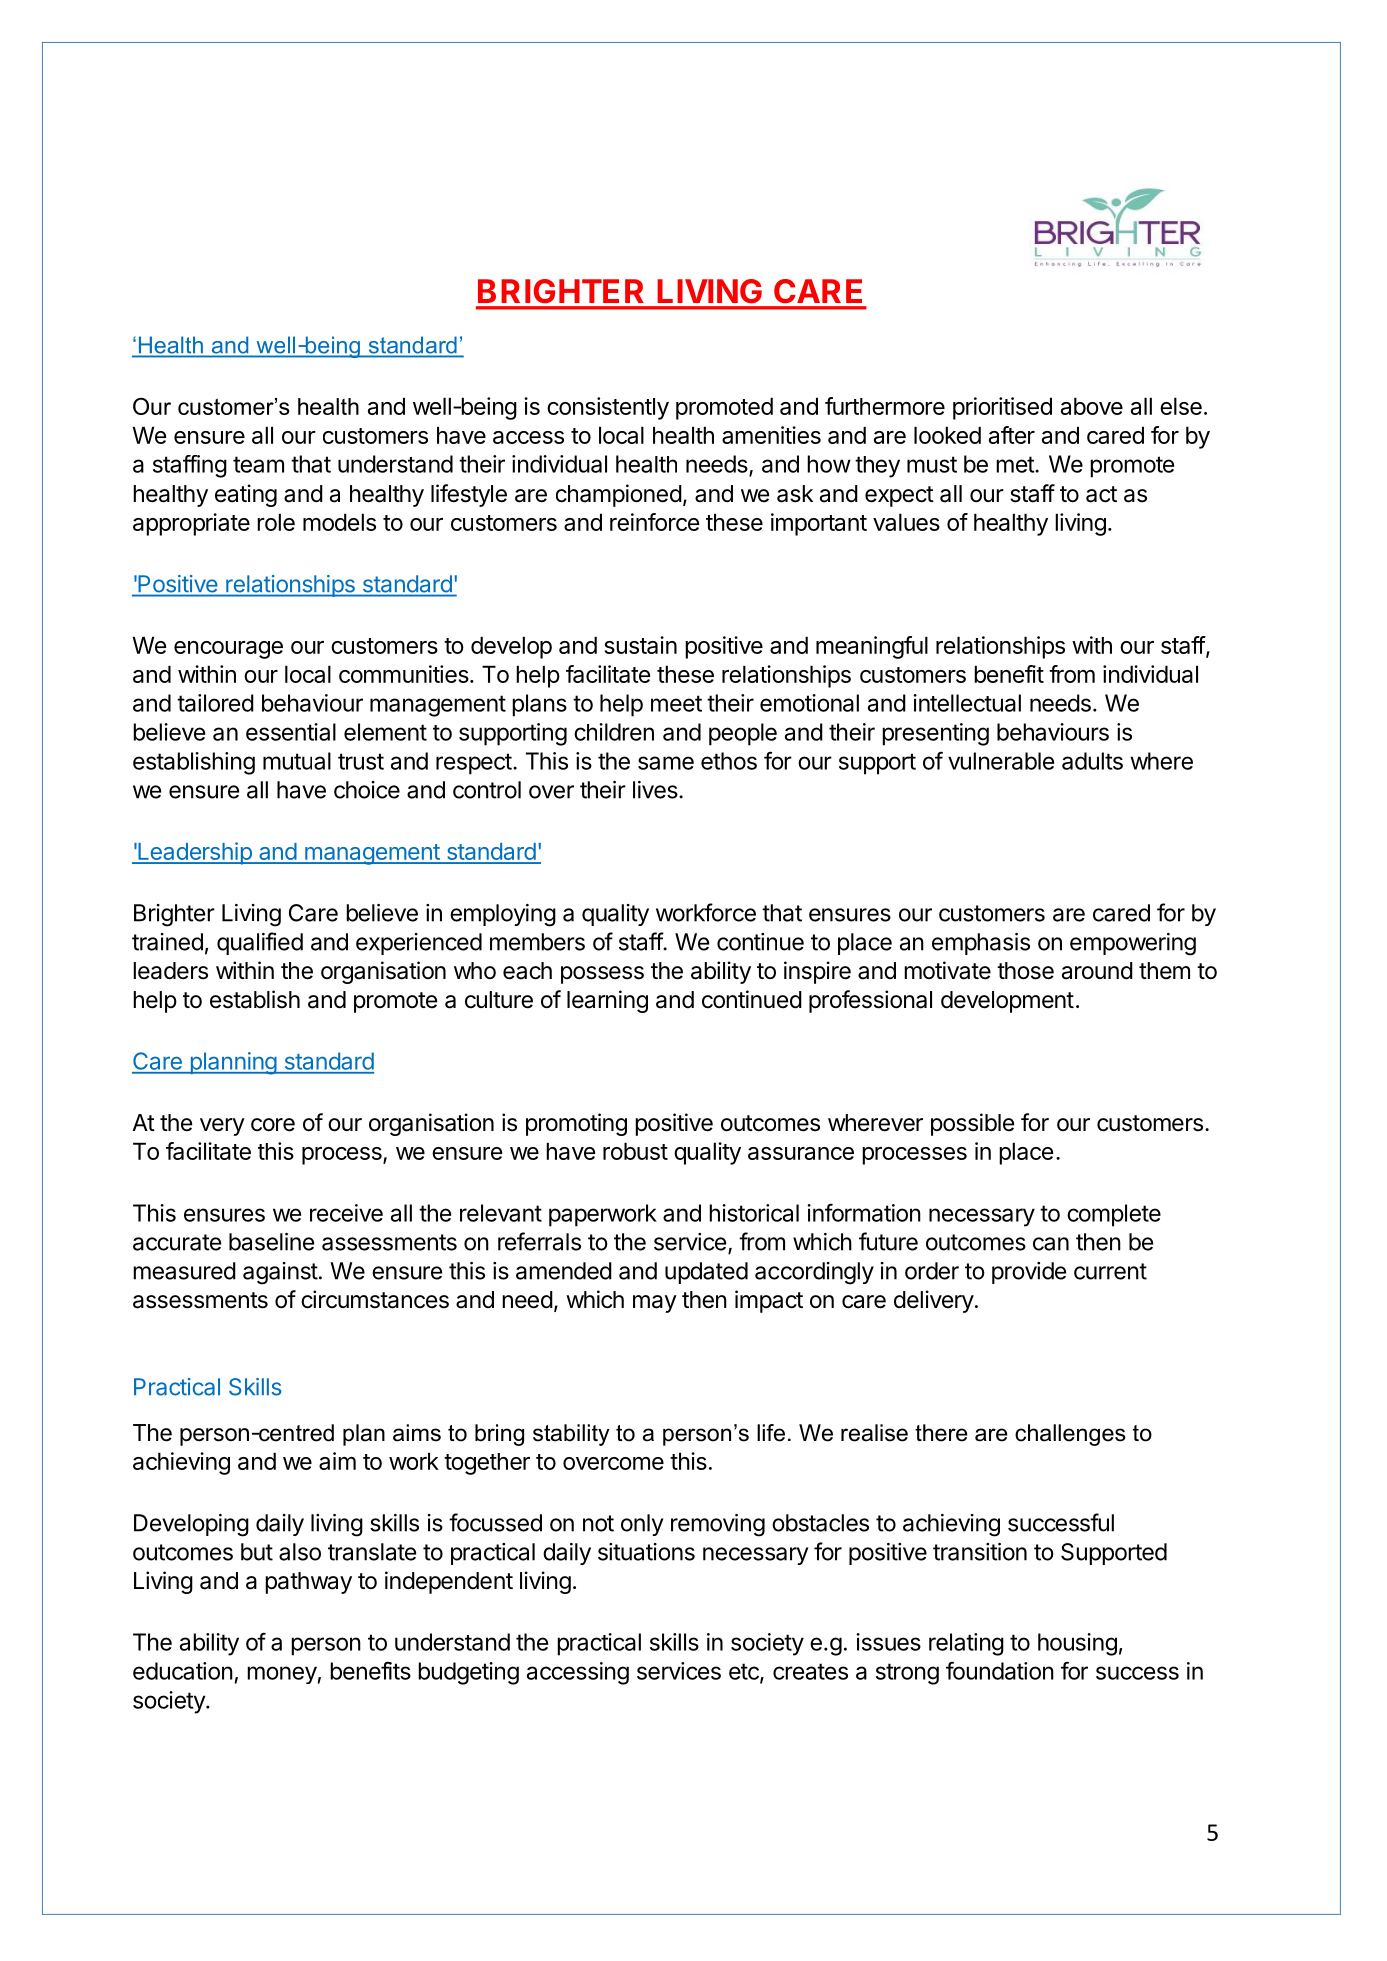  What do you see at coordinates (258, 464) in the image?
I see `team` at bounding box center [258, 464].
